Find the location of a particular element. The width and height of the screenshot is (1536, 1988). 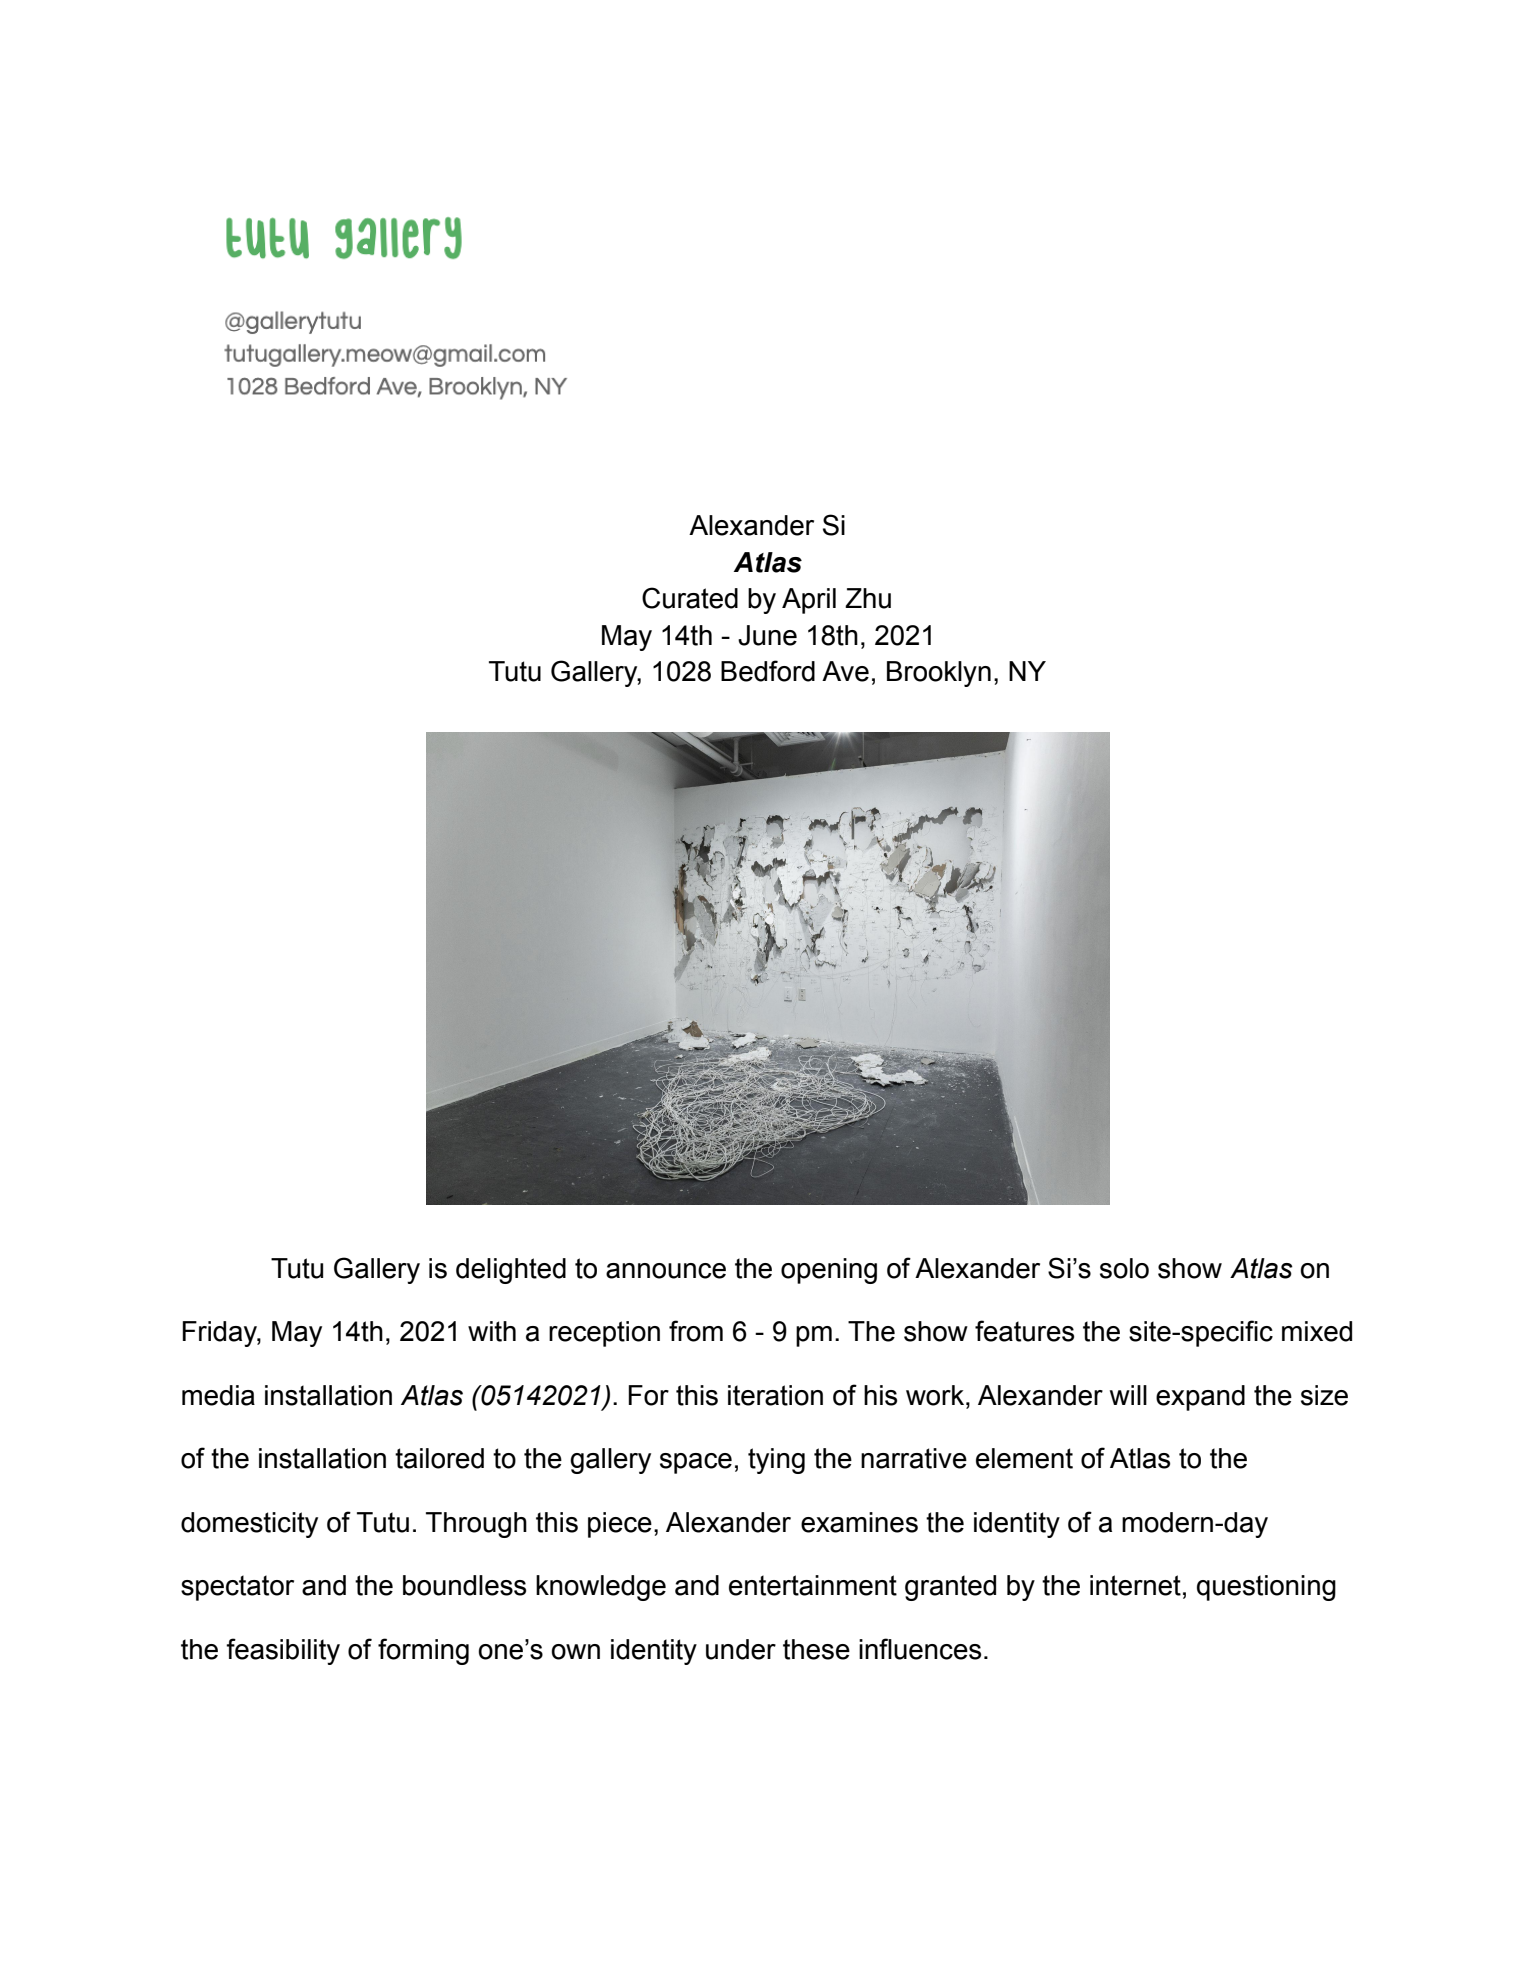

media is located at coordinates (218, 1395).
